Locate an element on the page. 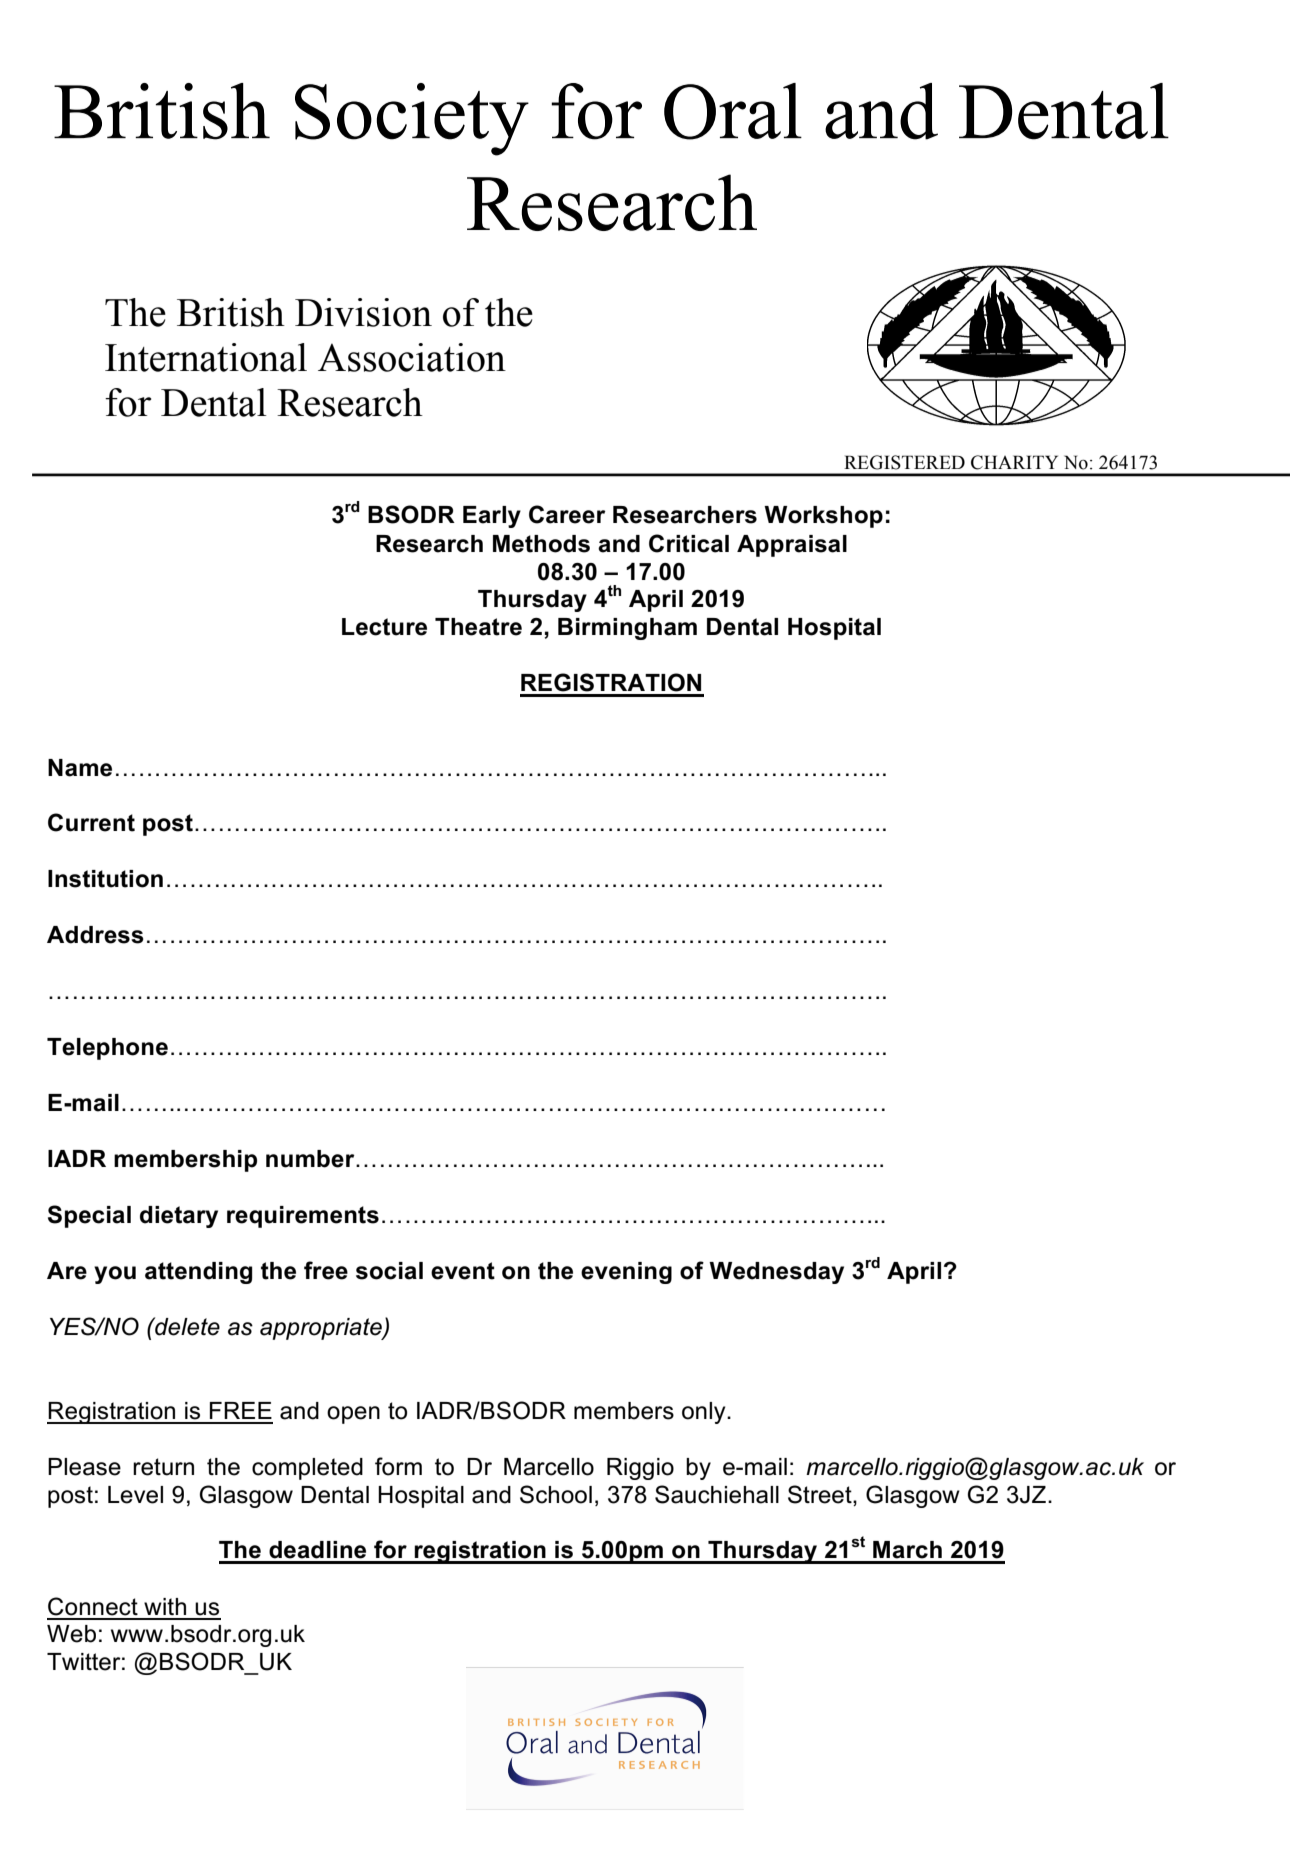 This document has width=1316, height=1862. Oral is located at coordinates (733, 111).
